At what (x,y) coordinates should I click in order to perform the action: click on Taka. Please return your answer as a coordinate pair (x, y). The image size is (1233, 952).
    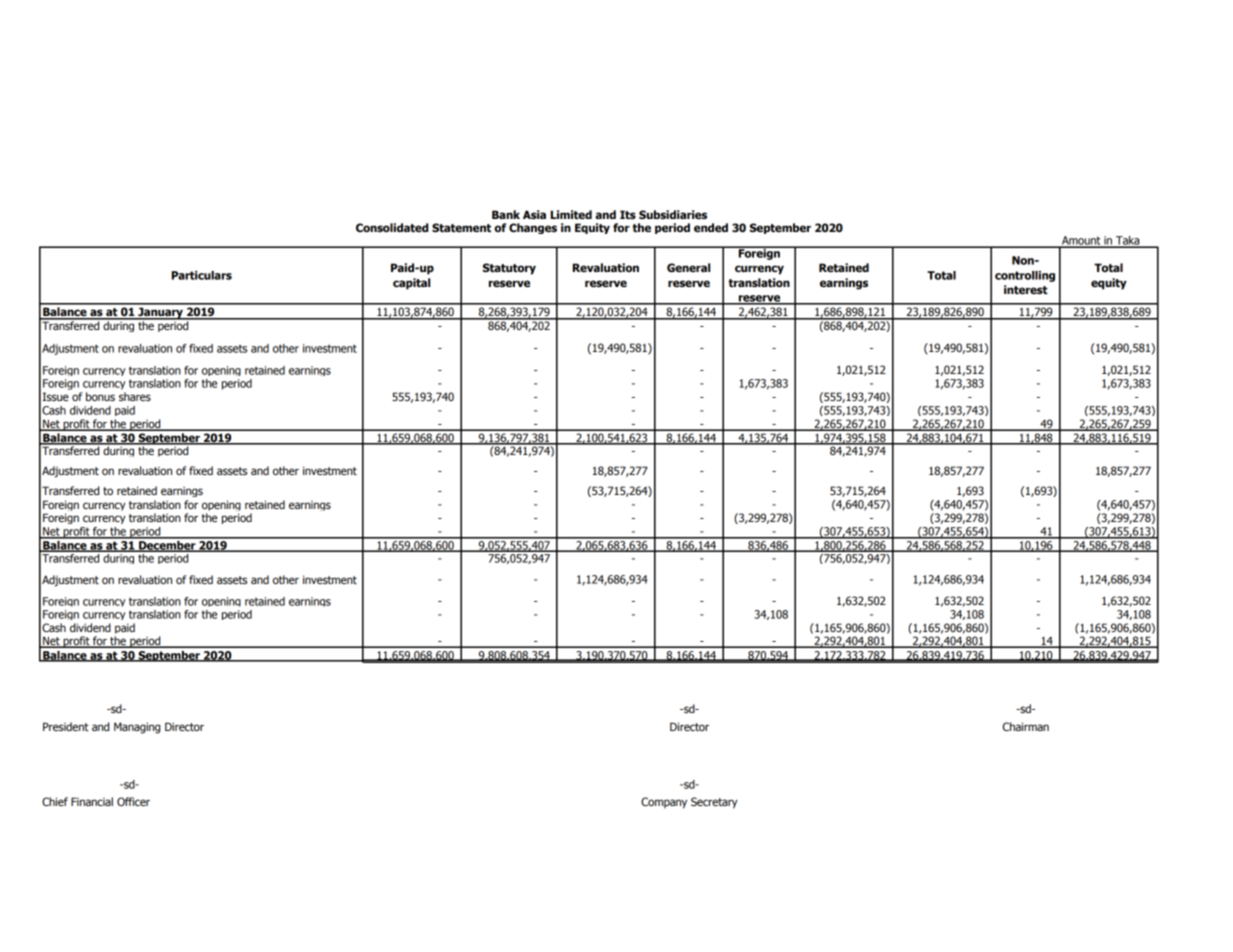
    Looking at the image, I should click on (1128, 241).
